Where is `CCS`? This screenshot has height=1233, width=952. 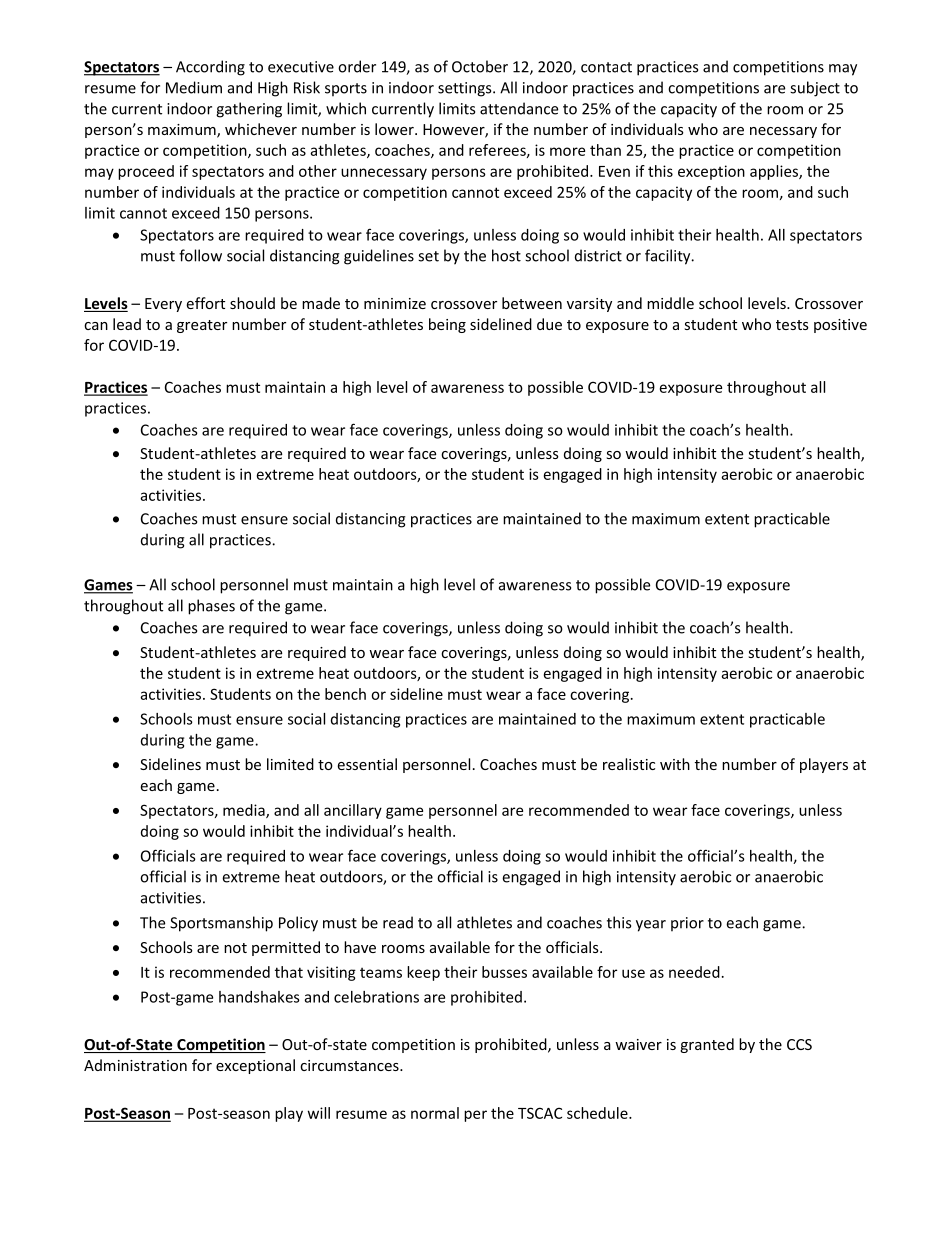
CCS is located at coordinates (799, 1044).
